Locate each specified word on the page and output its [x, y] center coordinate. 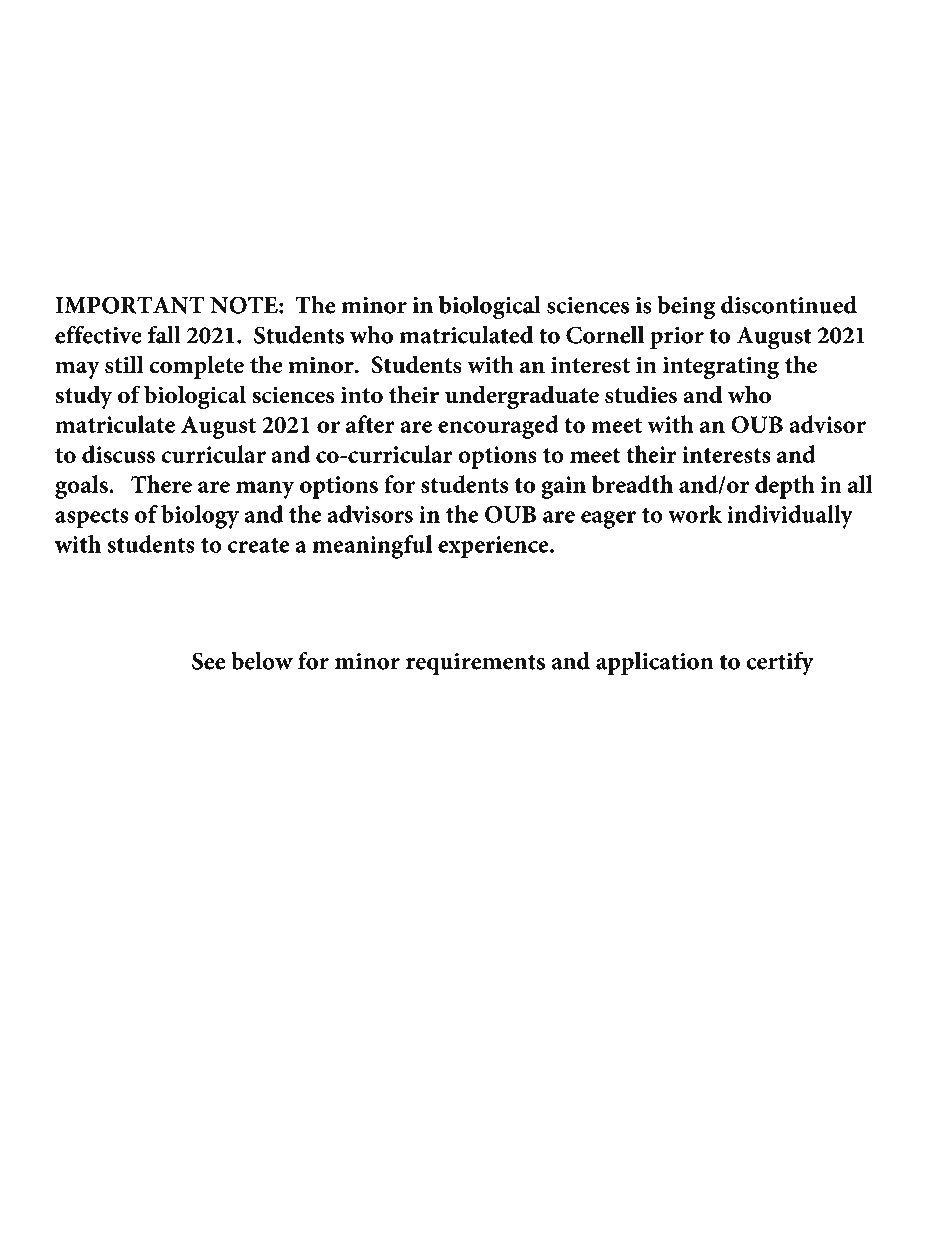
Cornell [605, 335]
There [161, 484]
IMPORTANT [129, 305]
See [209, 661]
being [686, 308]
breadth [632, 484]
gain [563, 487]
